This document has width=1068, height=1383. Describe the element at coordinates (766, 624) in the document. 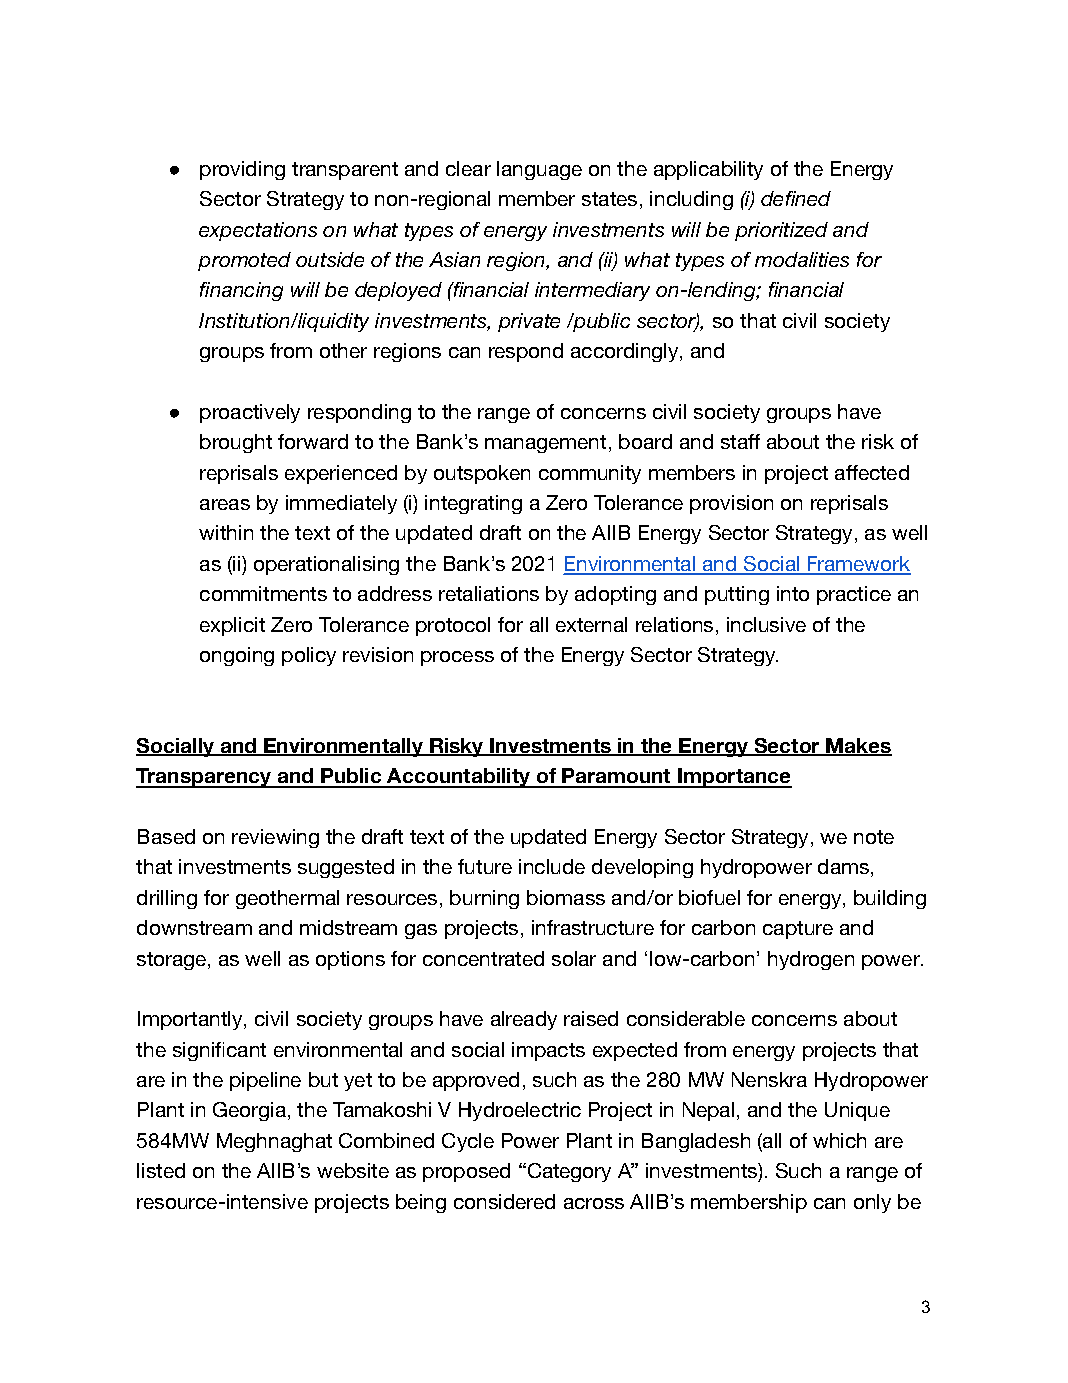

I see `inclusive` at that location.
